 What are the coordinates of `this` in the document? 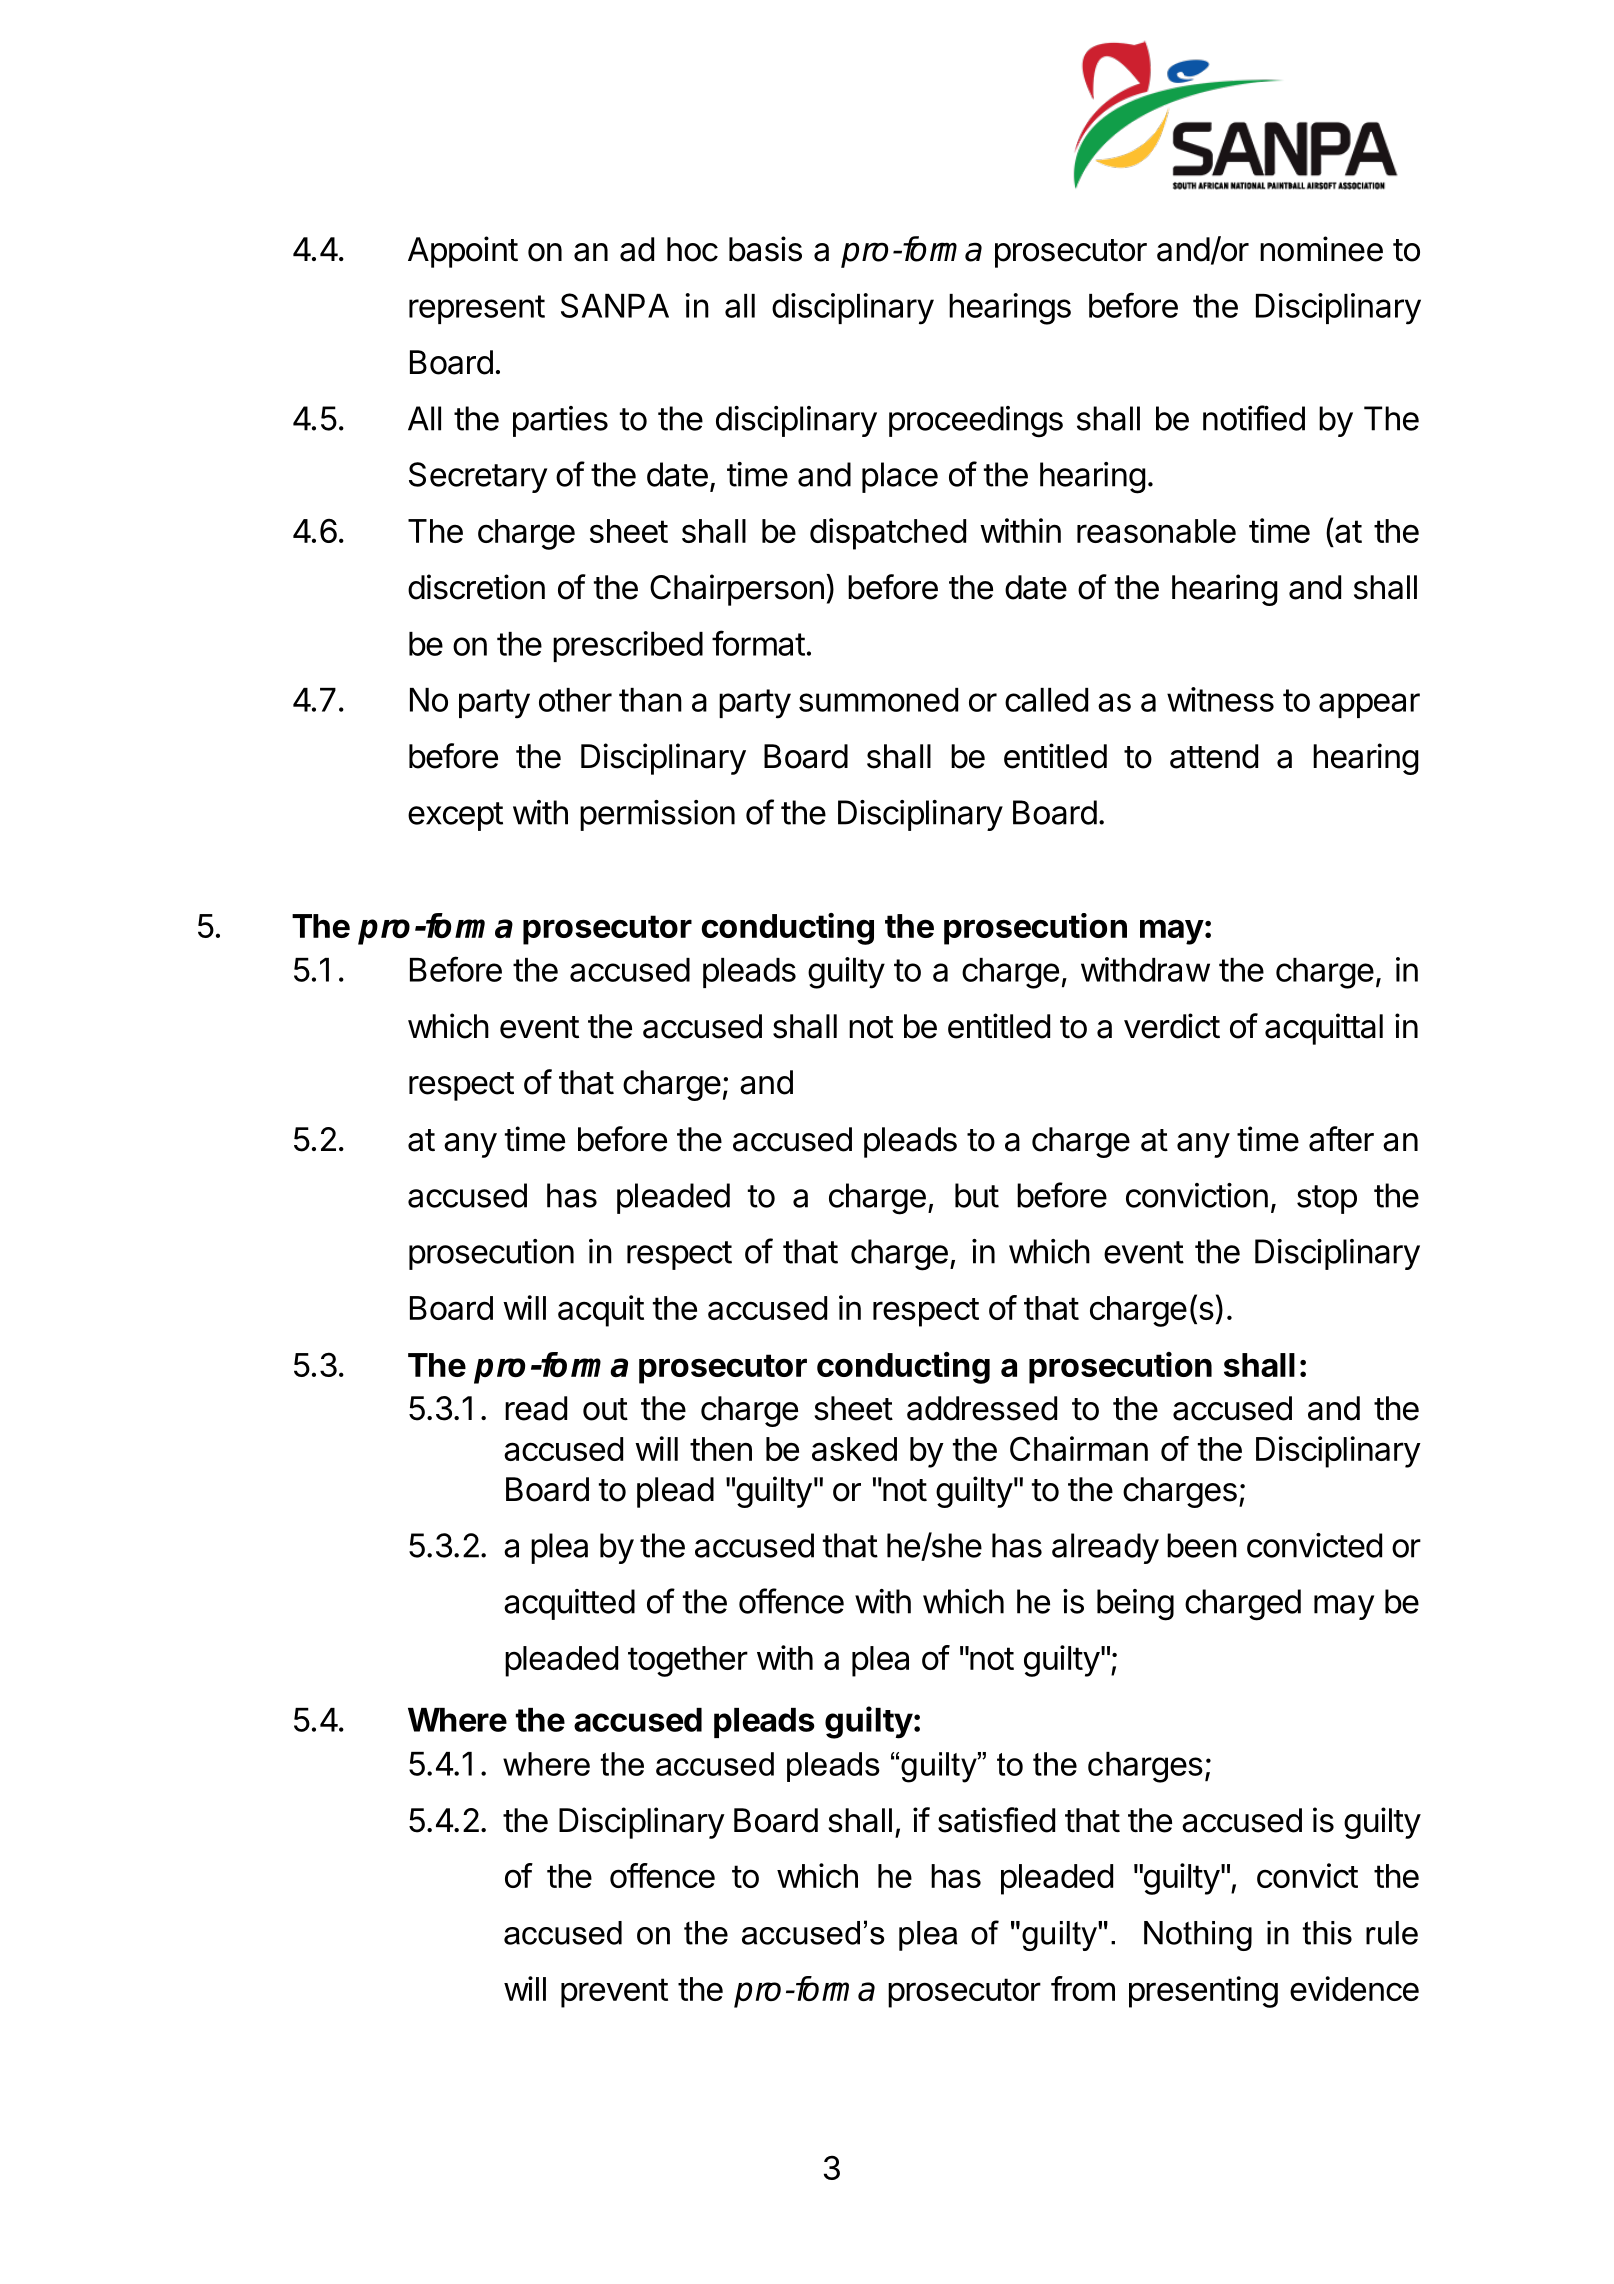 It's located at (1327, 1933).
